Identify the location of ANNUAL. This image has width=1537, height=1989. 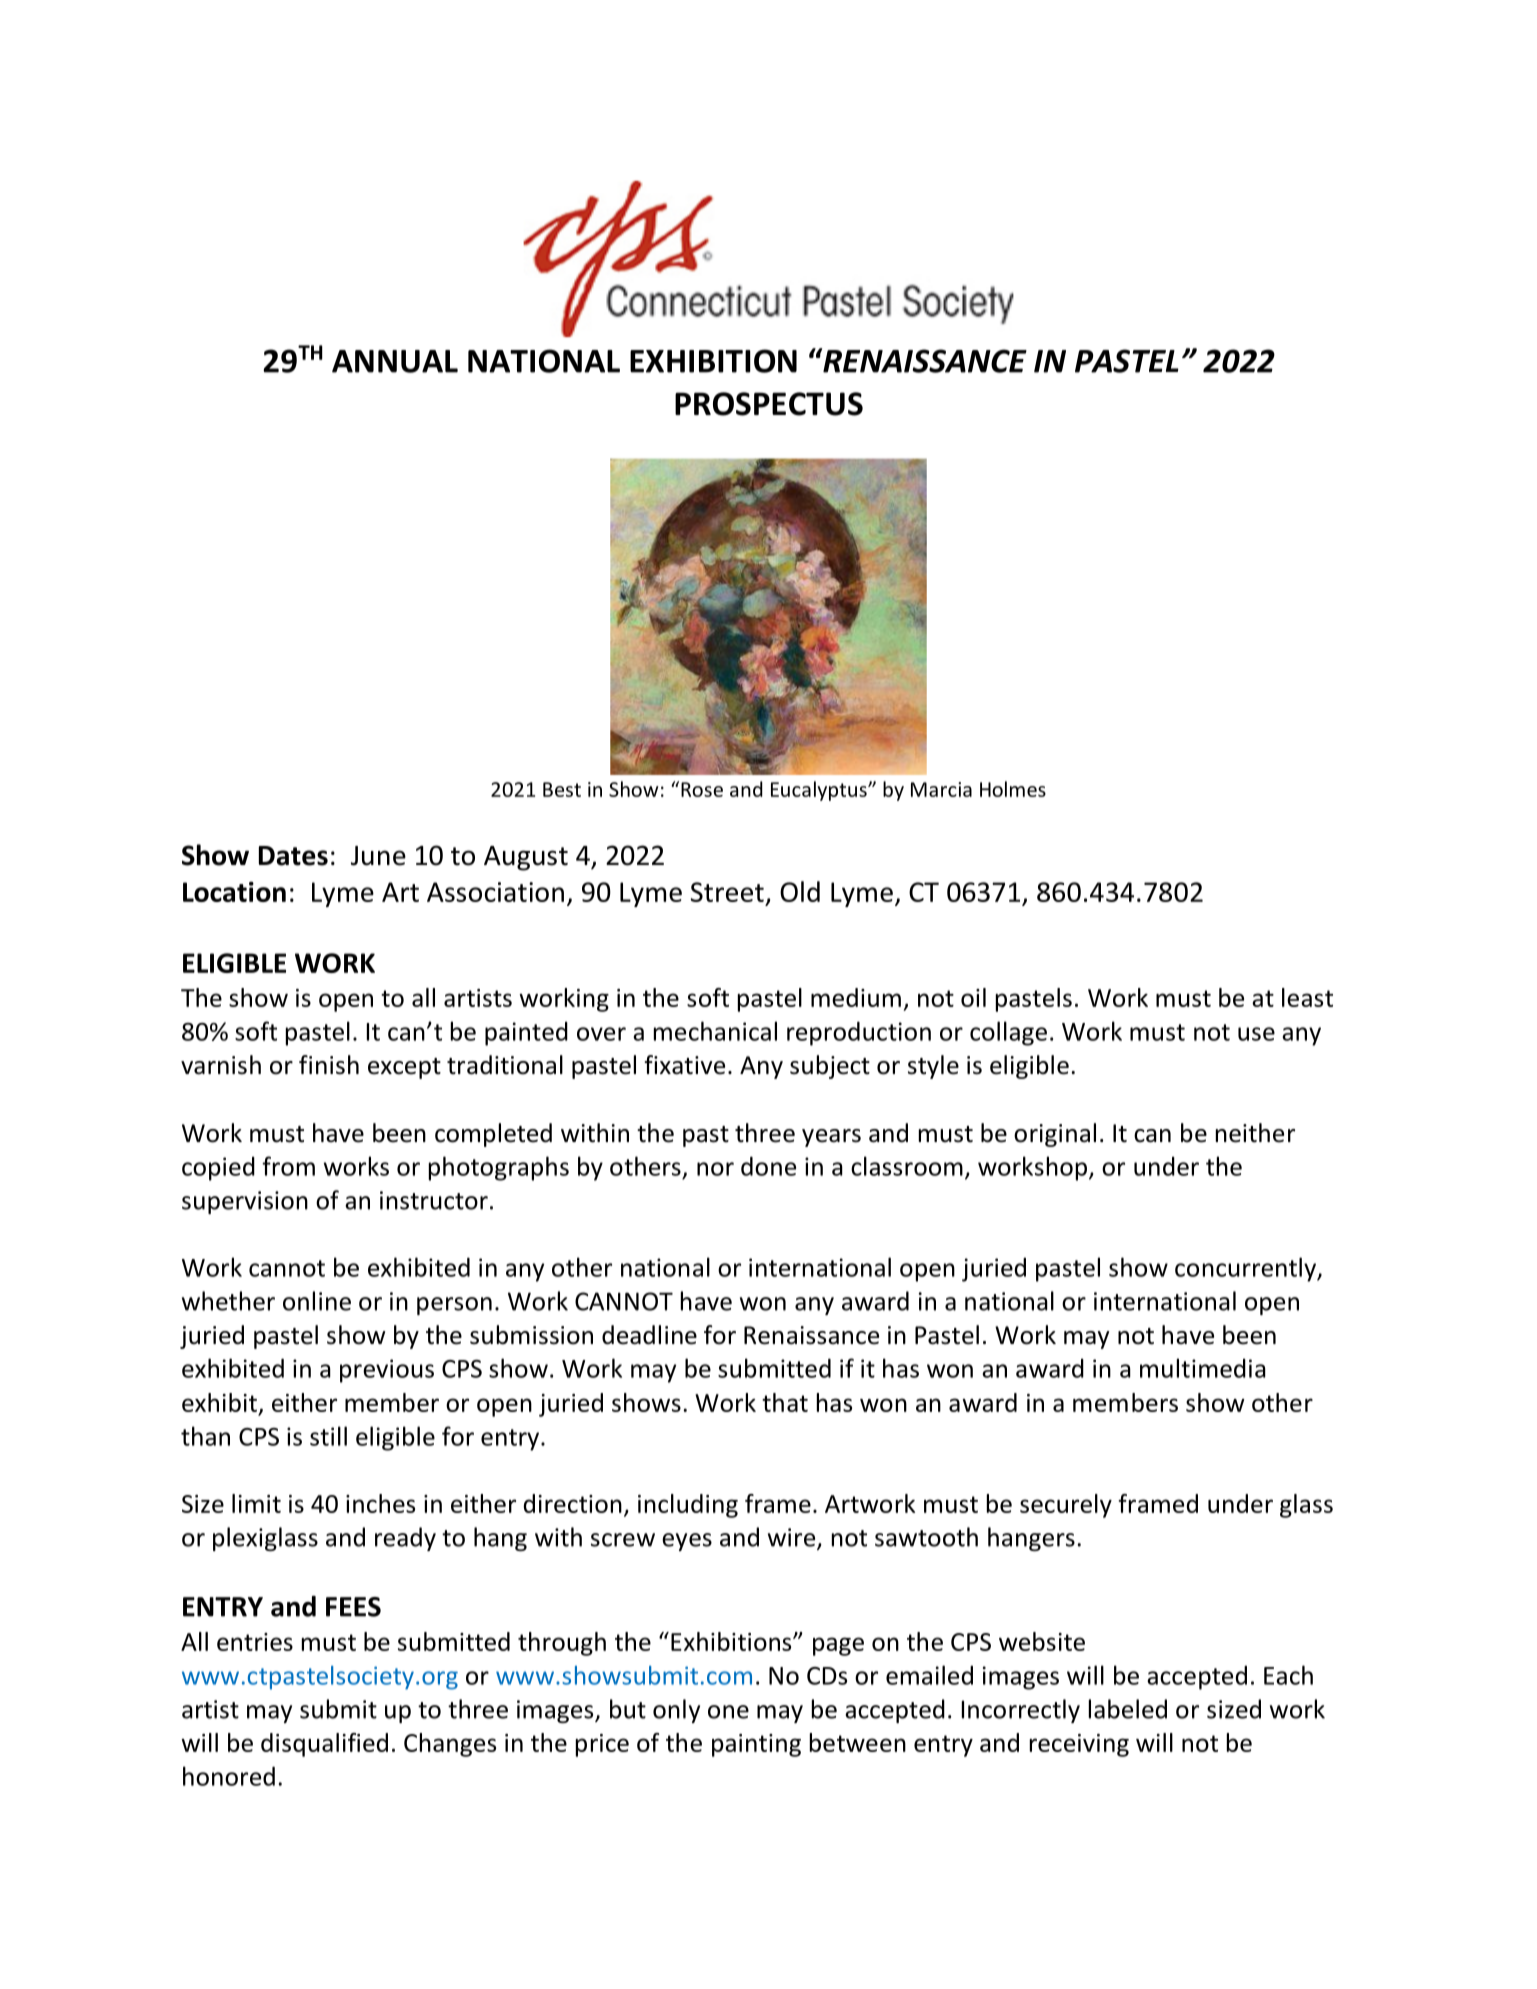
(395, 361).
